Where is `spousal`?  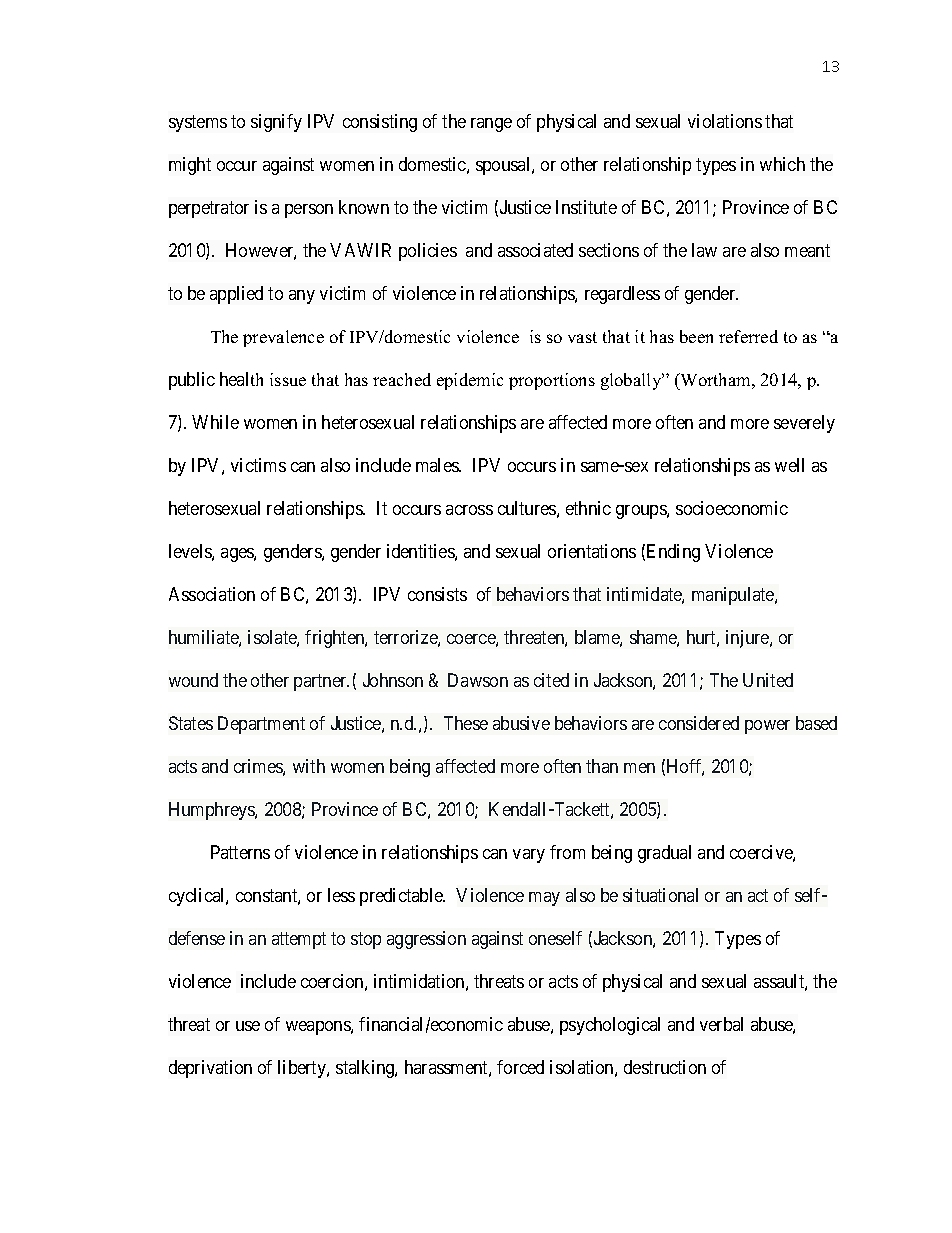
spousal is located at coordinates (504, 166).
